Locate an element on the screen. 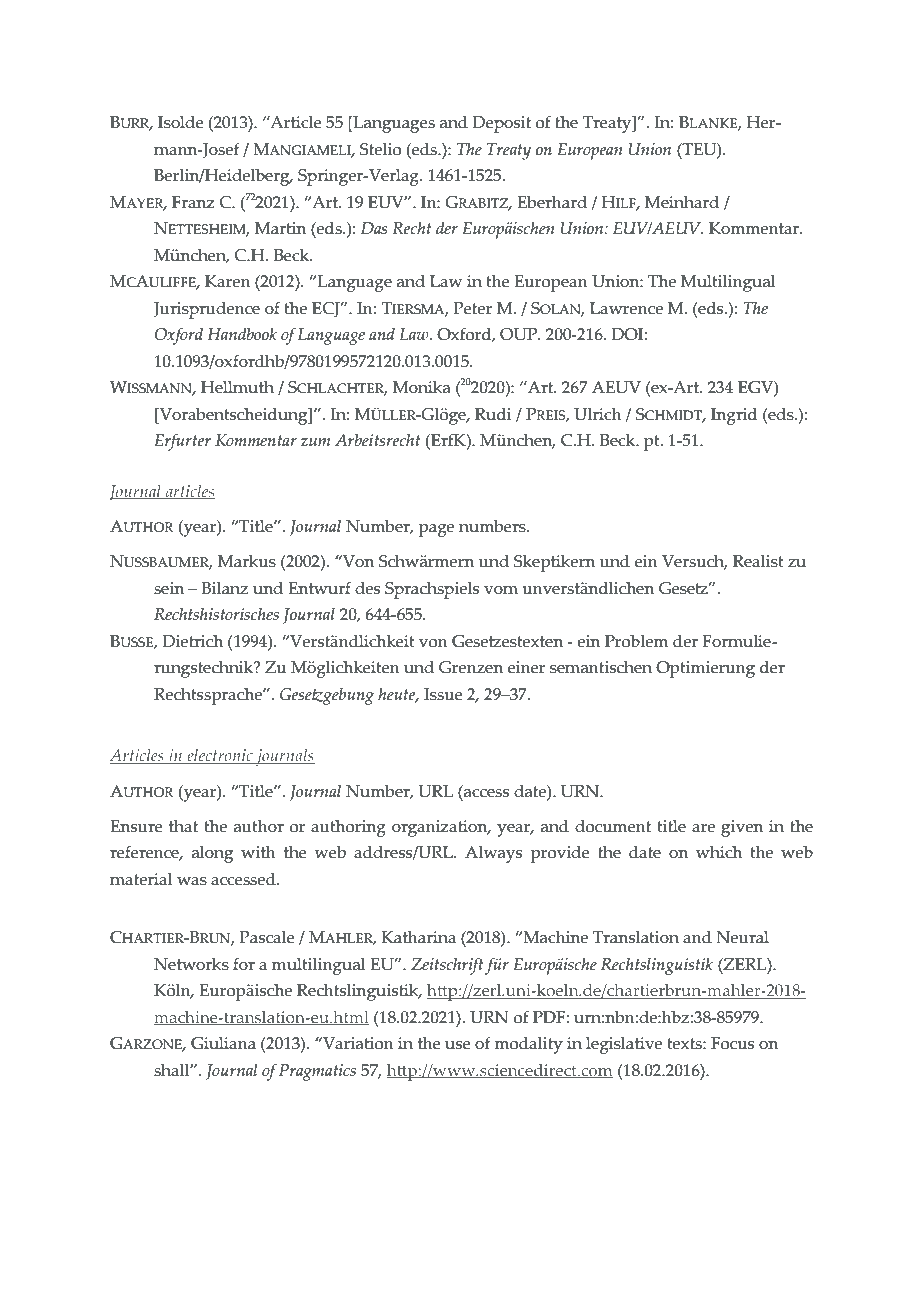 The height and width of the screenshot is (1308, 924). Monika is located at coordinates (422, 387).
